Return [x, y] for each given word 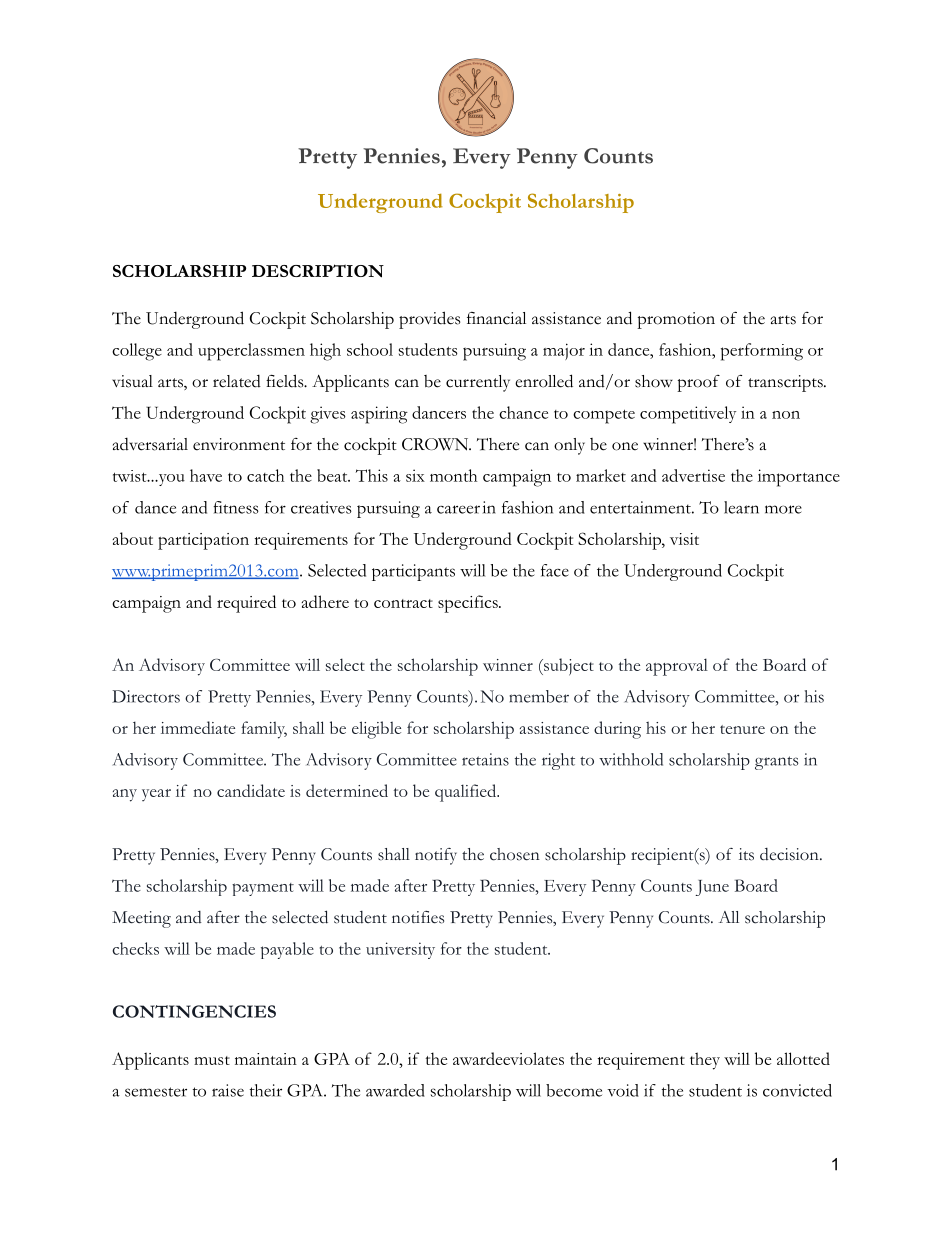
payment [263, 889]
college [137, 352]
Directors [146, 696]
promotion [676, 320]
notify [436, 856]
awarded [395, 1090]
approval [677, 667]
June [712, 888]
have [206, 475]
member [539, 696]
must [212, 1060]
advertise [693, 475]
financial [496, 318]
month [453, 475]
